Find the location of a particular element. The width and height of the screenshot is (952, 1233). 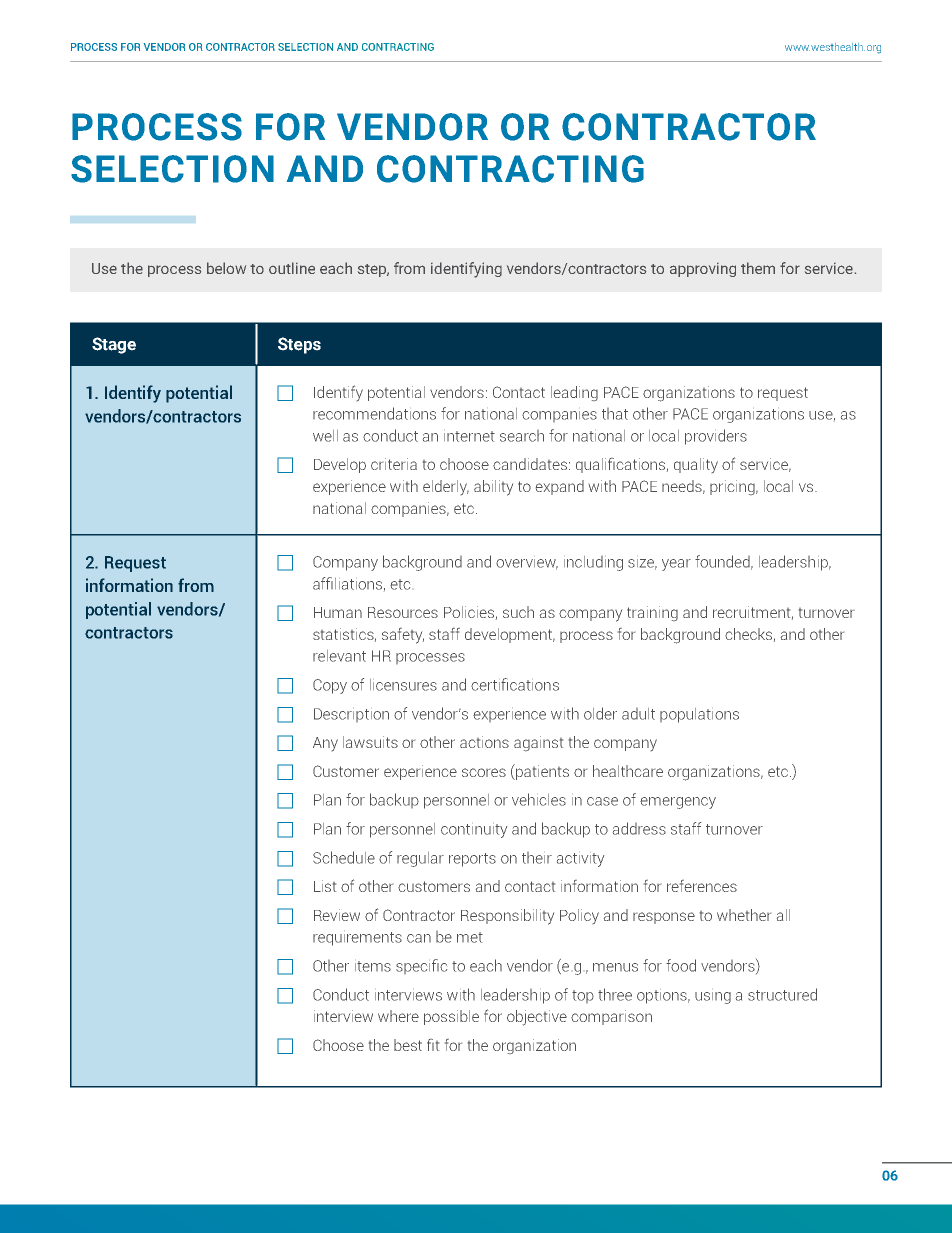

year is located at coordinates (676, 565).
